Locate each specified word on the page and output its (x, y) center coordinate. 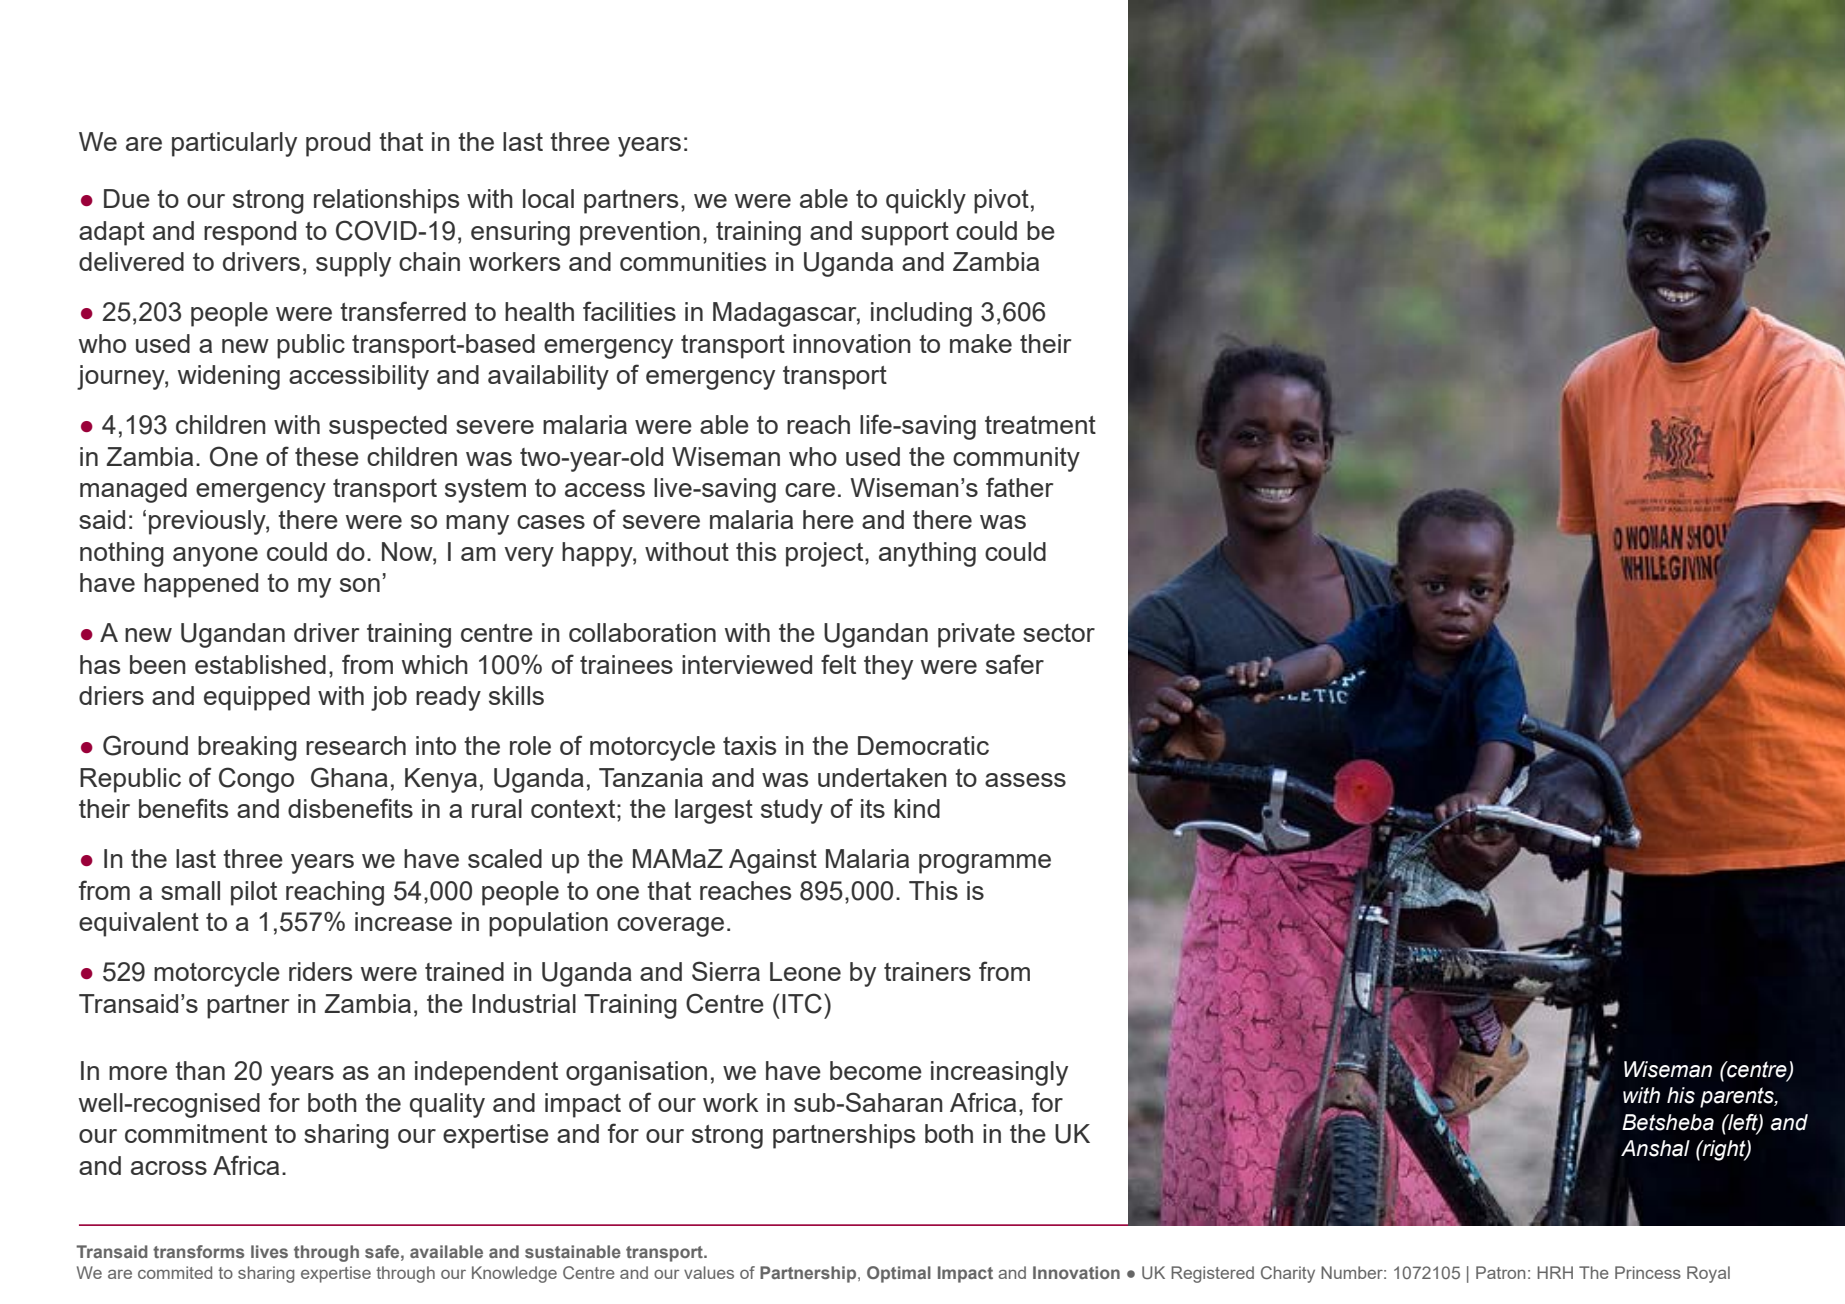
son (360, 585)
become (876, 1070)
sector (1059, 633)
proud (338, 144)
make (981, 343)
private (976, 635)
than (200, 1070)
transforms (198, 1251)
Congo (256, 780)
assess (1025, 780)
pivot (1001, 201)
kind (917, 808)
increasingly (999, 1073)
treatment (1040, 425)
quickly (926, 201)
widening (229, 377)
